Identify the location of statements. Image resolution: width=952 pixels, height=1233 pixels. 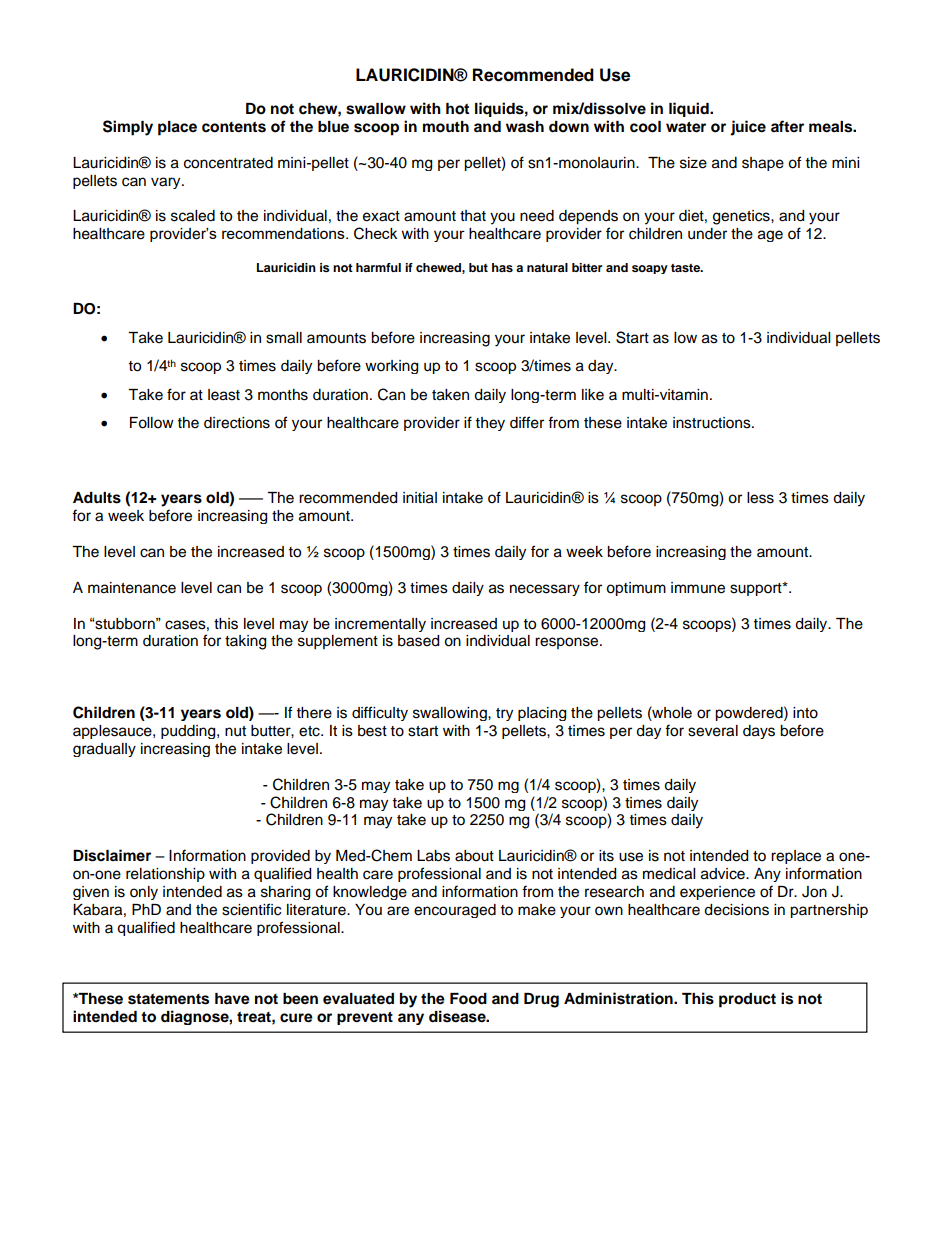
(168, 999).
